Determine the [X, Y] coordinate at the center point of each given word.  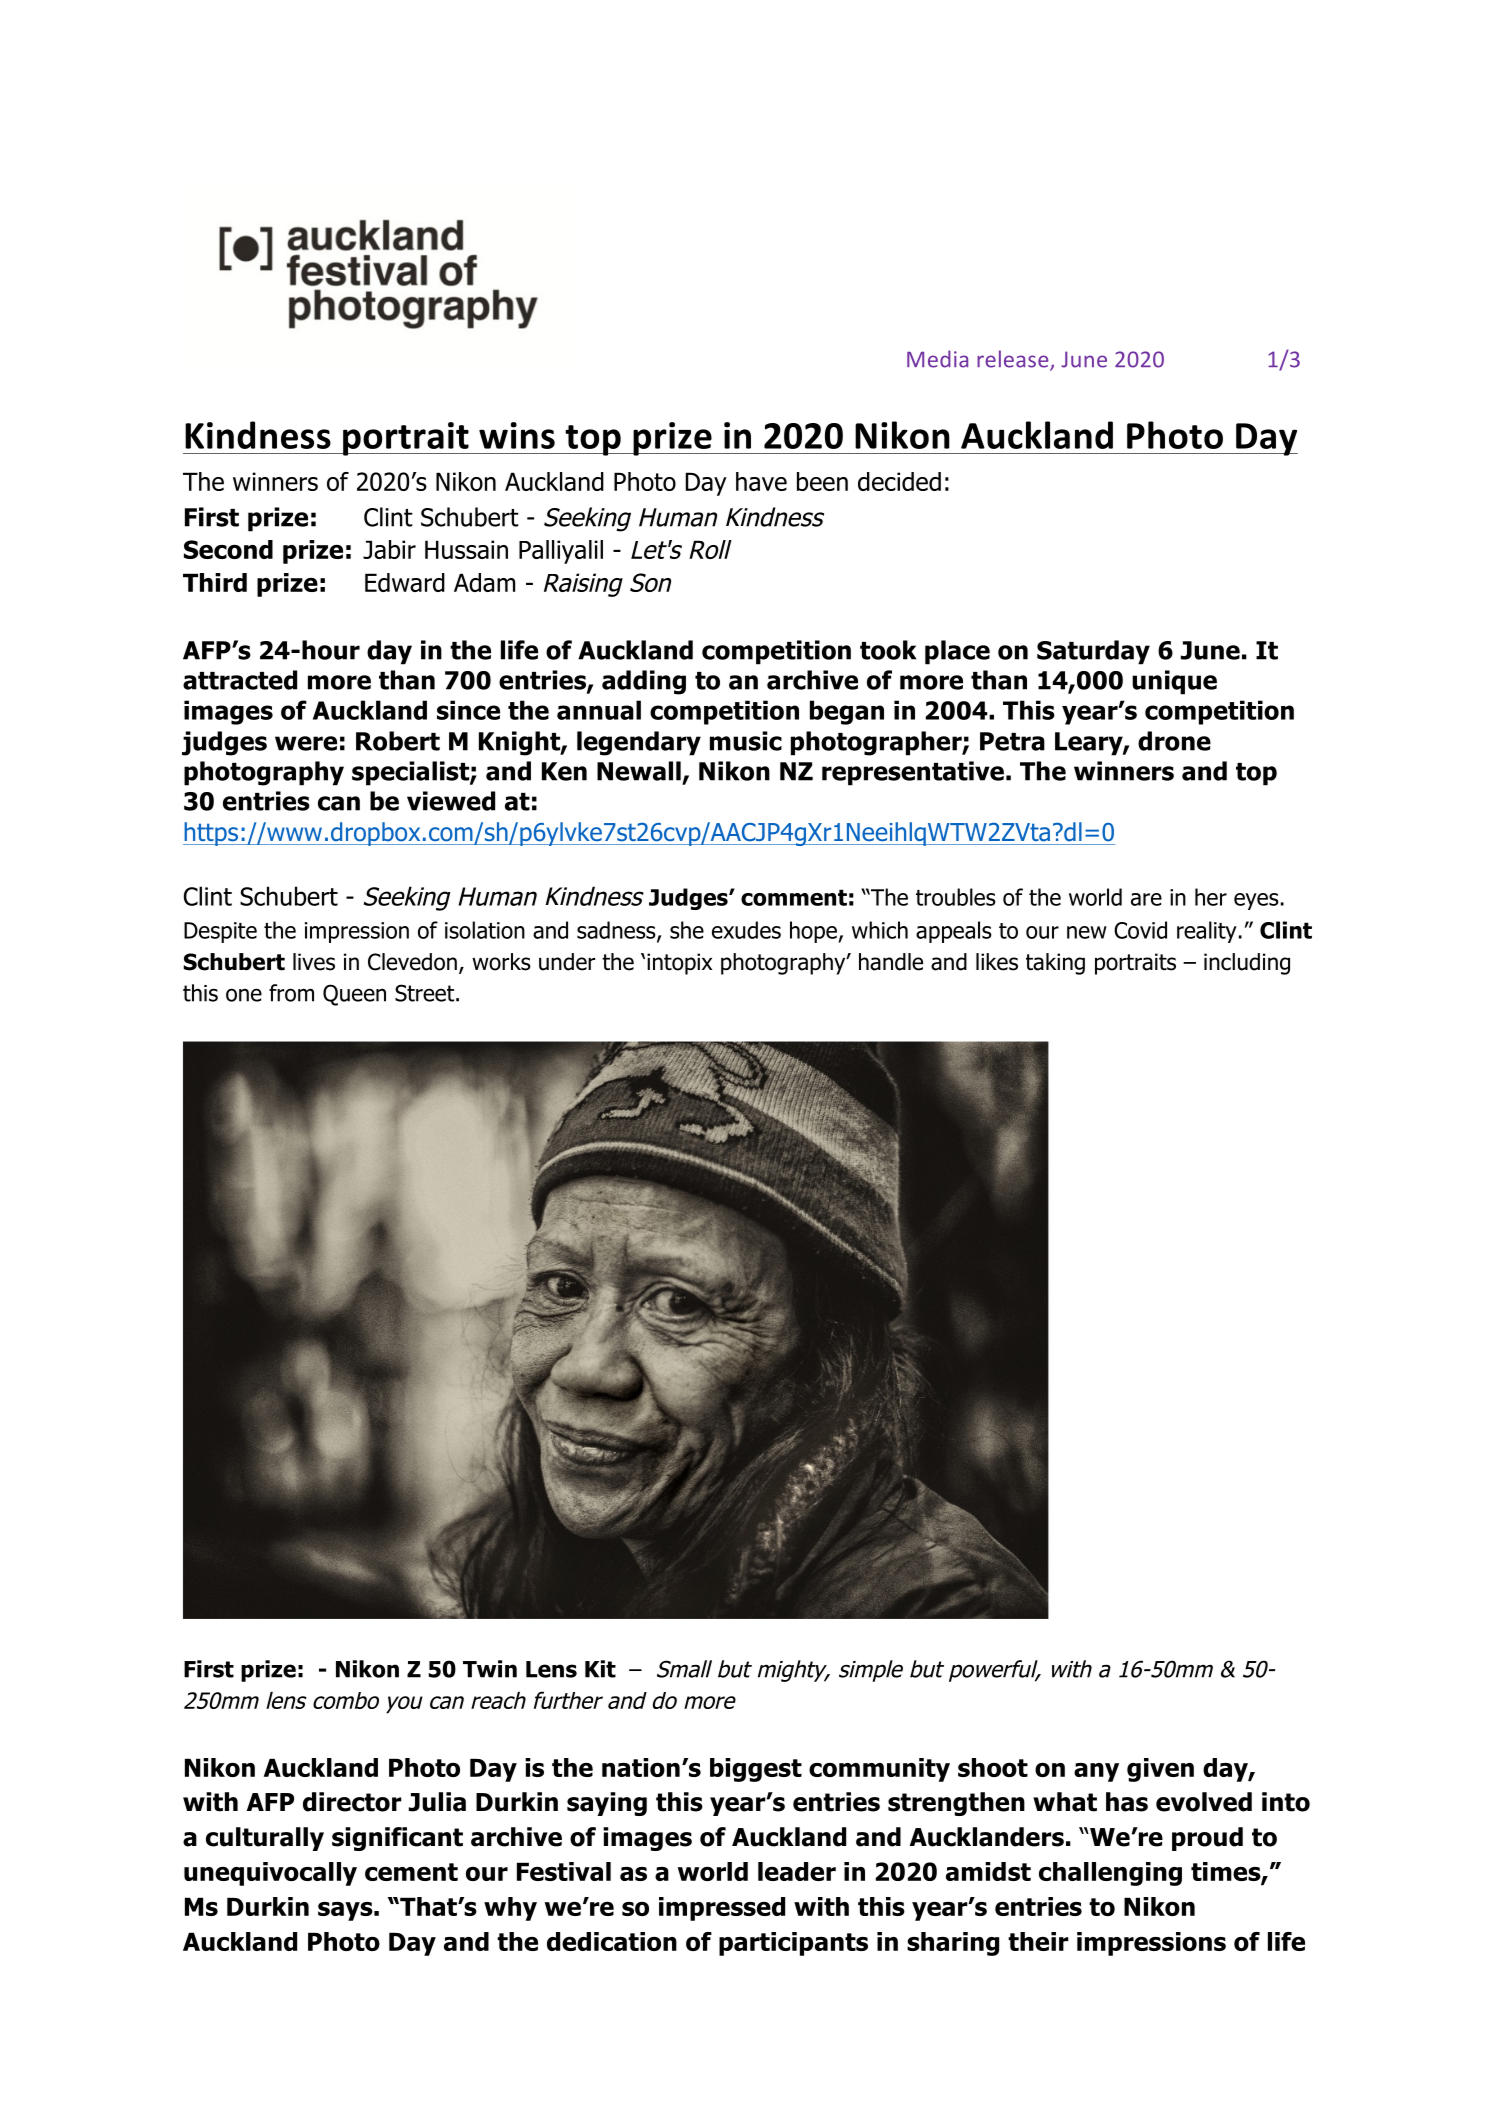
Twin [490, 1669]
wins [517, 435]
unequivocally [270, 1874]
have [761, 481]
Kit [600, 1669]
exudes [746, 930]
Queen [354, 995]
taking [1055, 964]
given [1160, 1770]
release [1014, 360]
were [306, 743]
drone [1174, 741]
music [746, 741]
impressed [722, 1909]
